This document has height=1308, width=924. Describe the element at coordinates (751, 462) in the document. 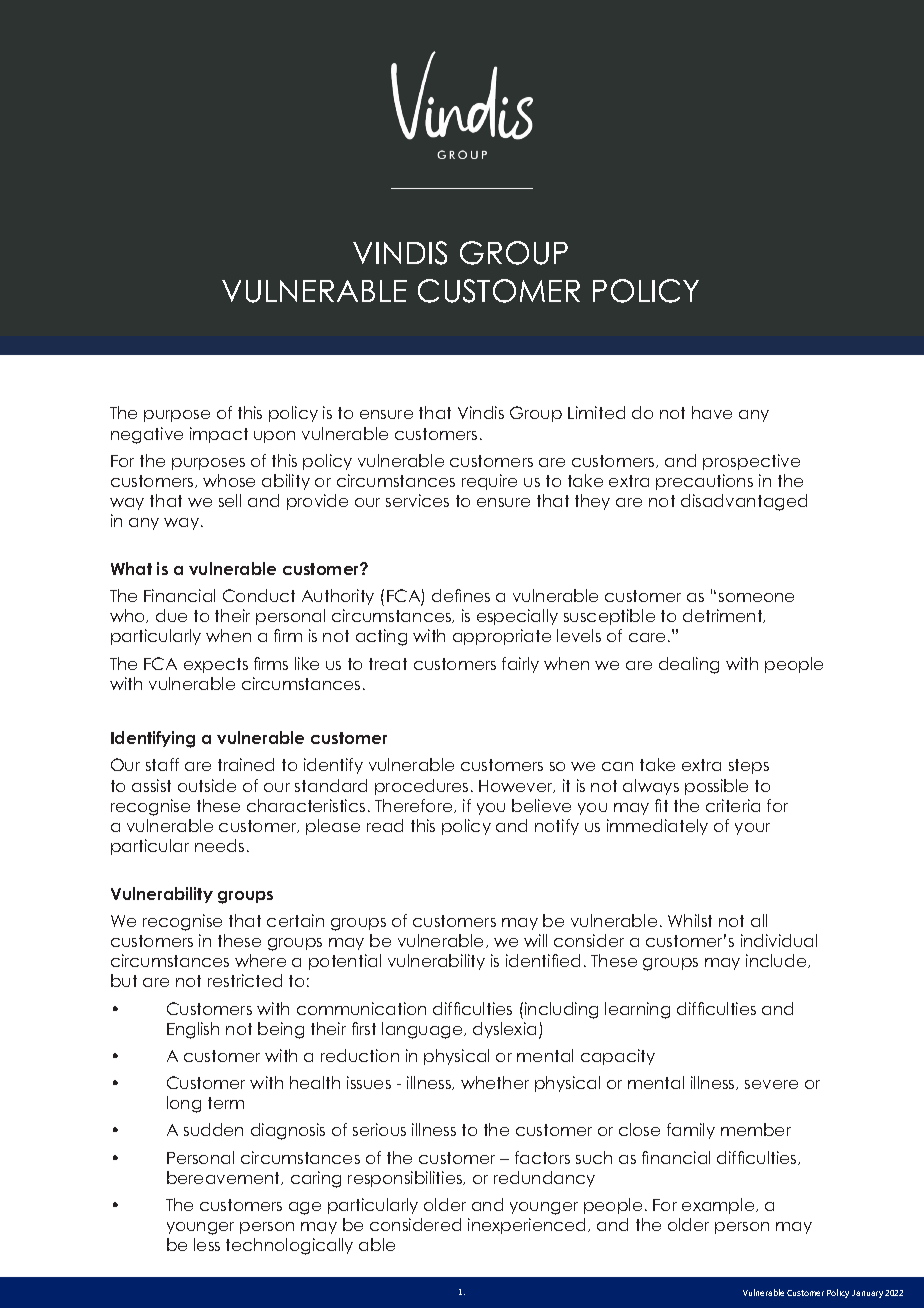

I see `prospective` at that location.
